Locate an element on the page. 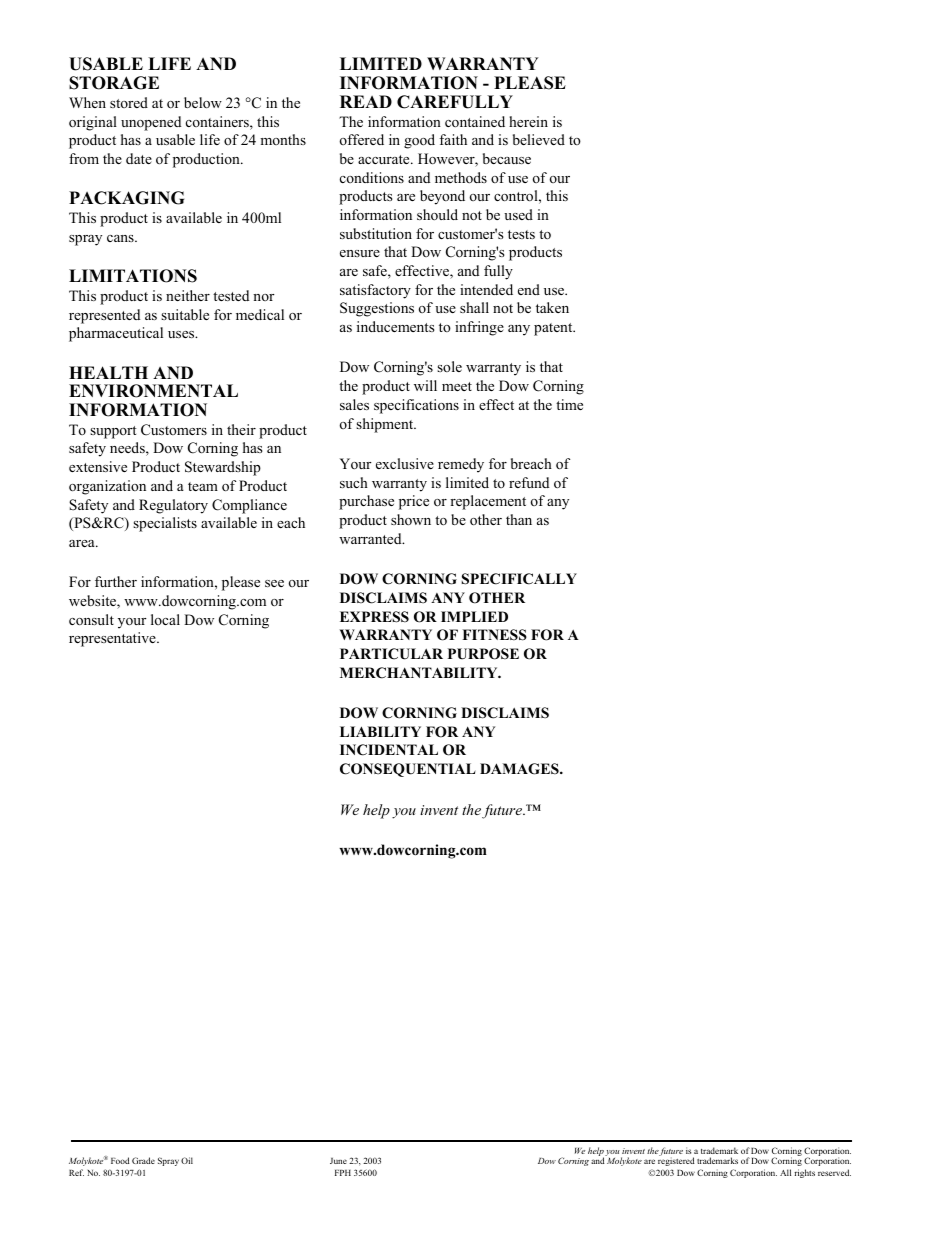 This document has width=952, height=1233. CONSEQUENTIAL is located at coordinates (408, 770).
